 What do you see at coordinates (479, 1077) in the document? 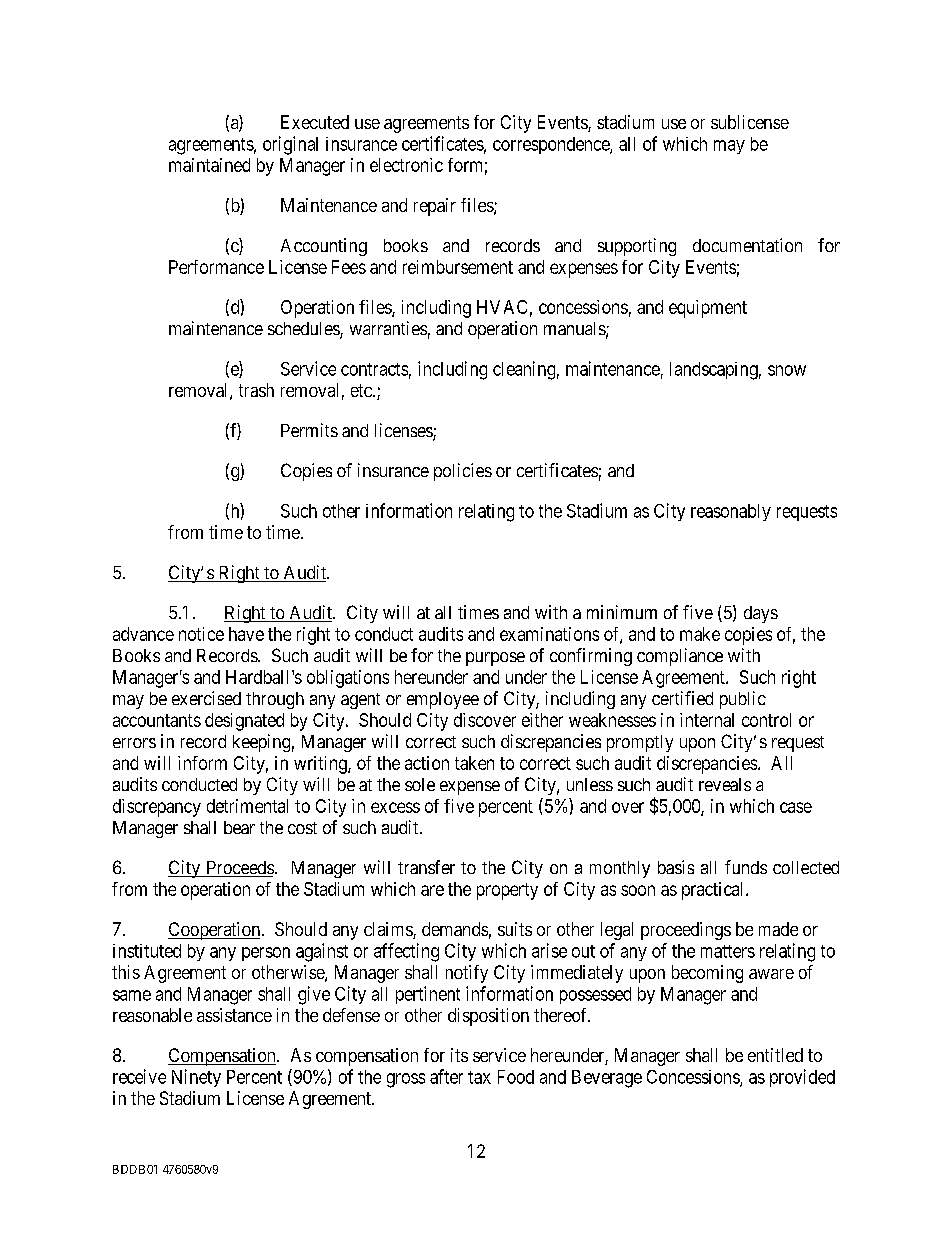
I see `tax` at bounding box center [479, 1077].
